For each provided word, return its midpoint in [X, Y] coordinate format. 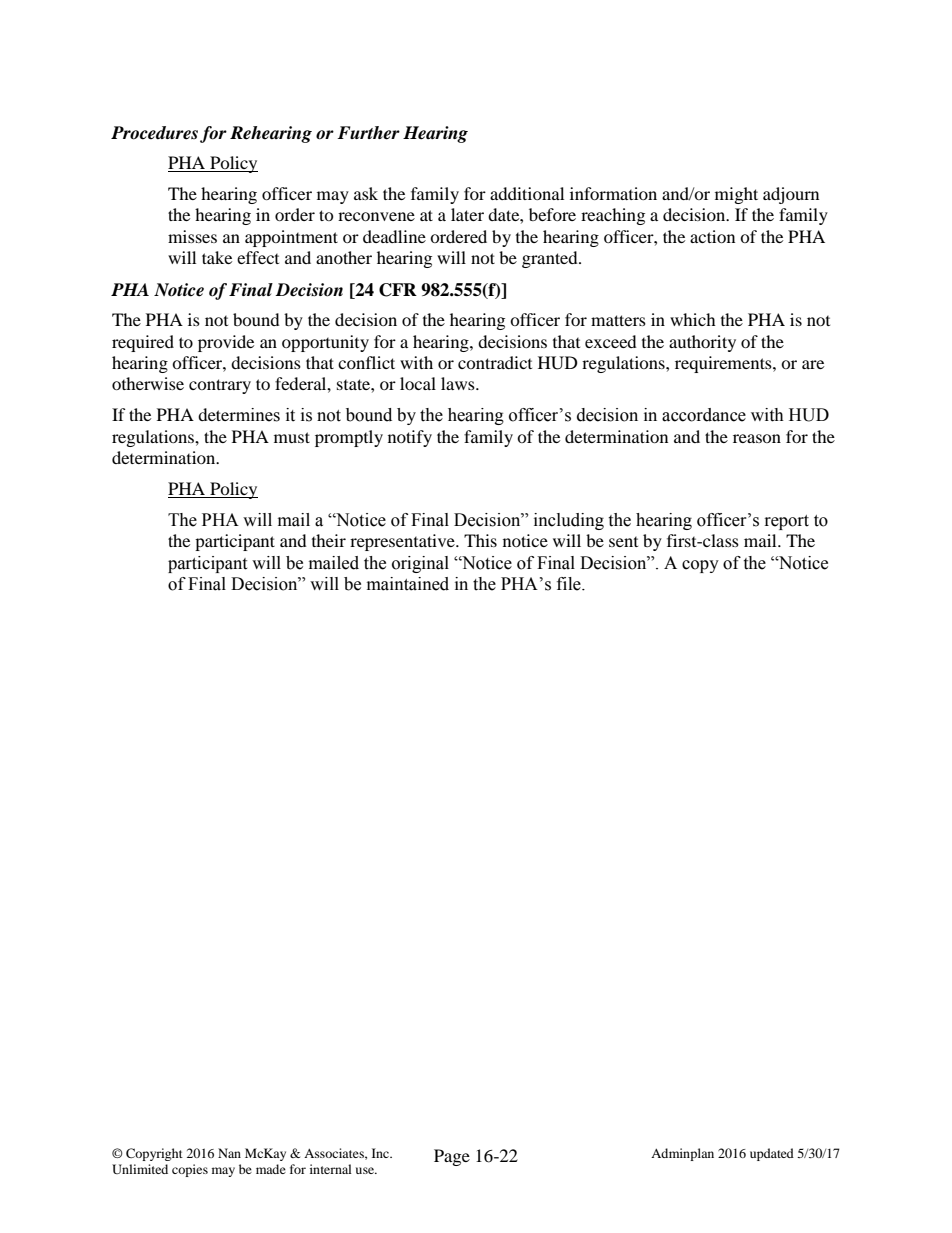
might [736, 195]
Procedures [154, 133]
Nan [229, 1153]
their [329, 540]
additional [527, 193]
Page [452, 1157]
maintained [408, 584]
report [787, 522]
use [366, 1170]
